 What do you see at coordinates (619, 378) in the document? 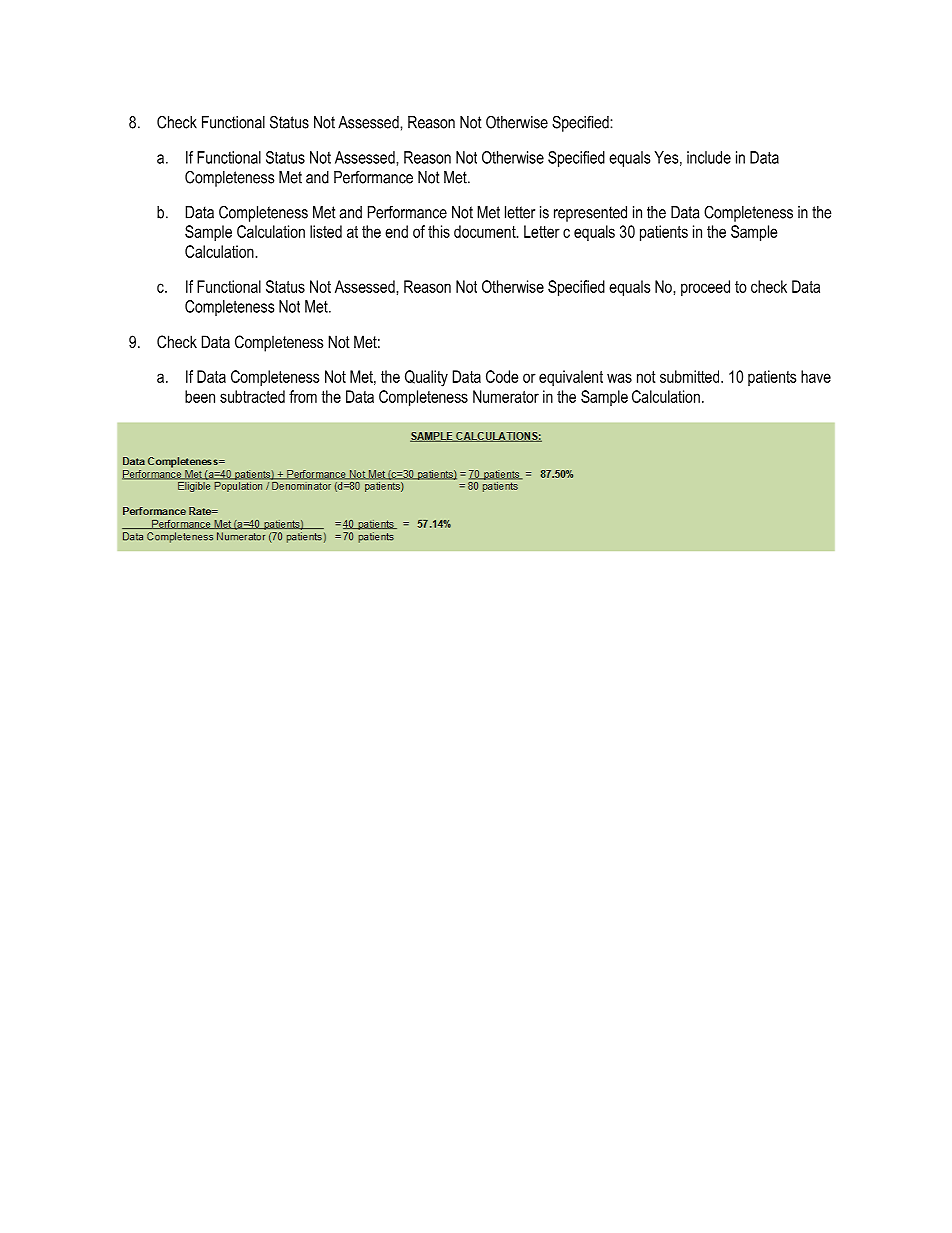
I see `was` at bounding box center [619, 378].
